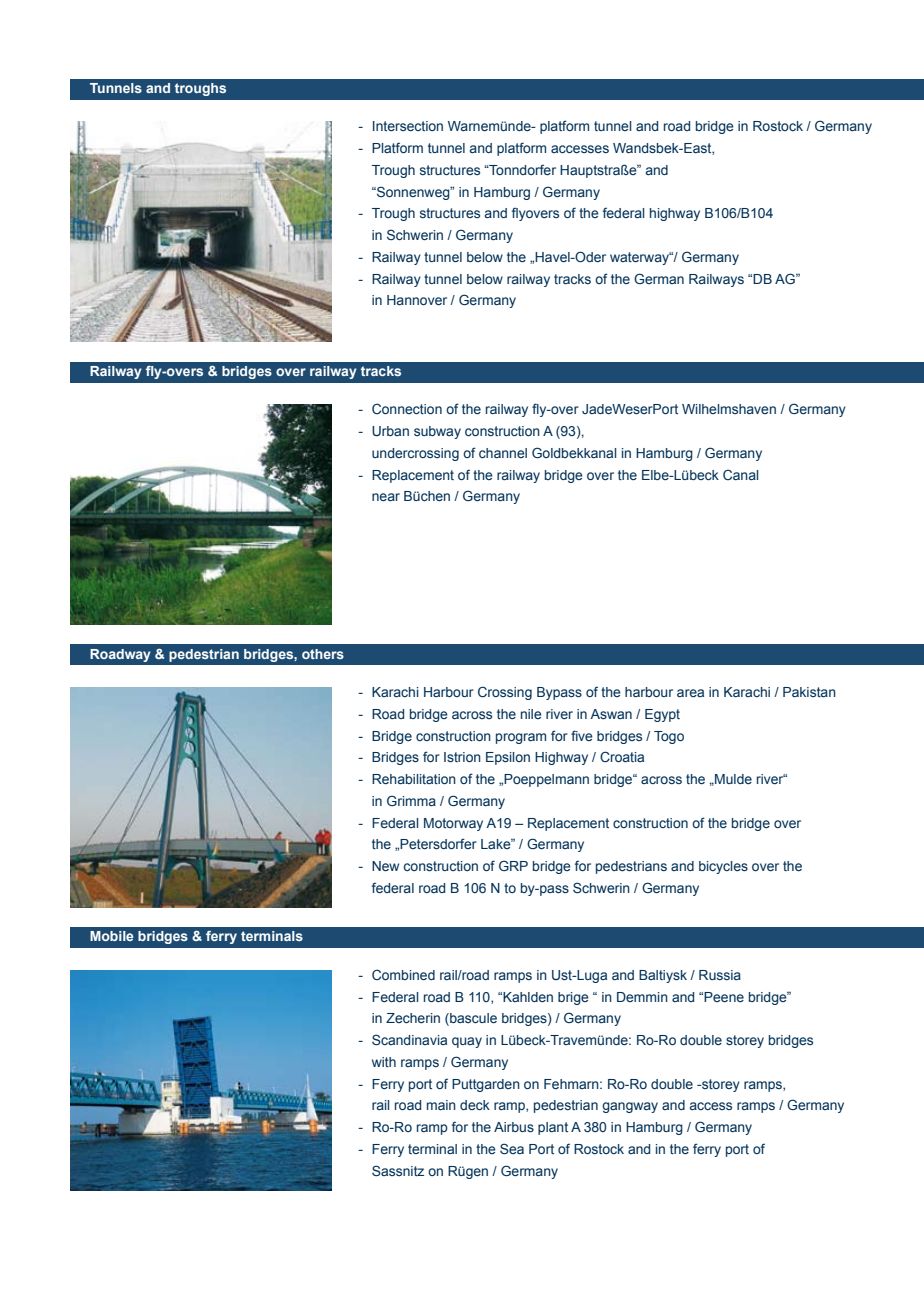 This page has height=1308, width=924. I want to click on near, so click(386, 497).
